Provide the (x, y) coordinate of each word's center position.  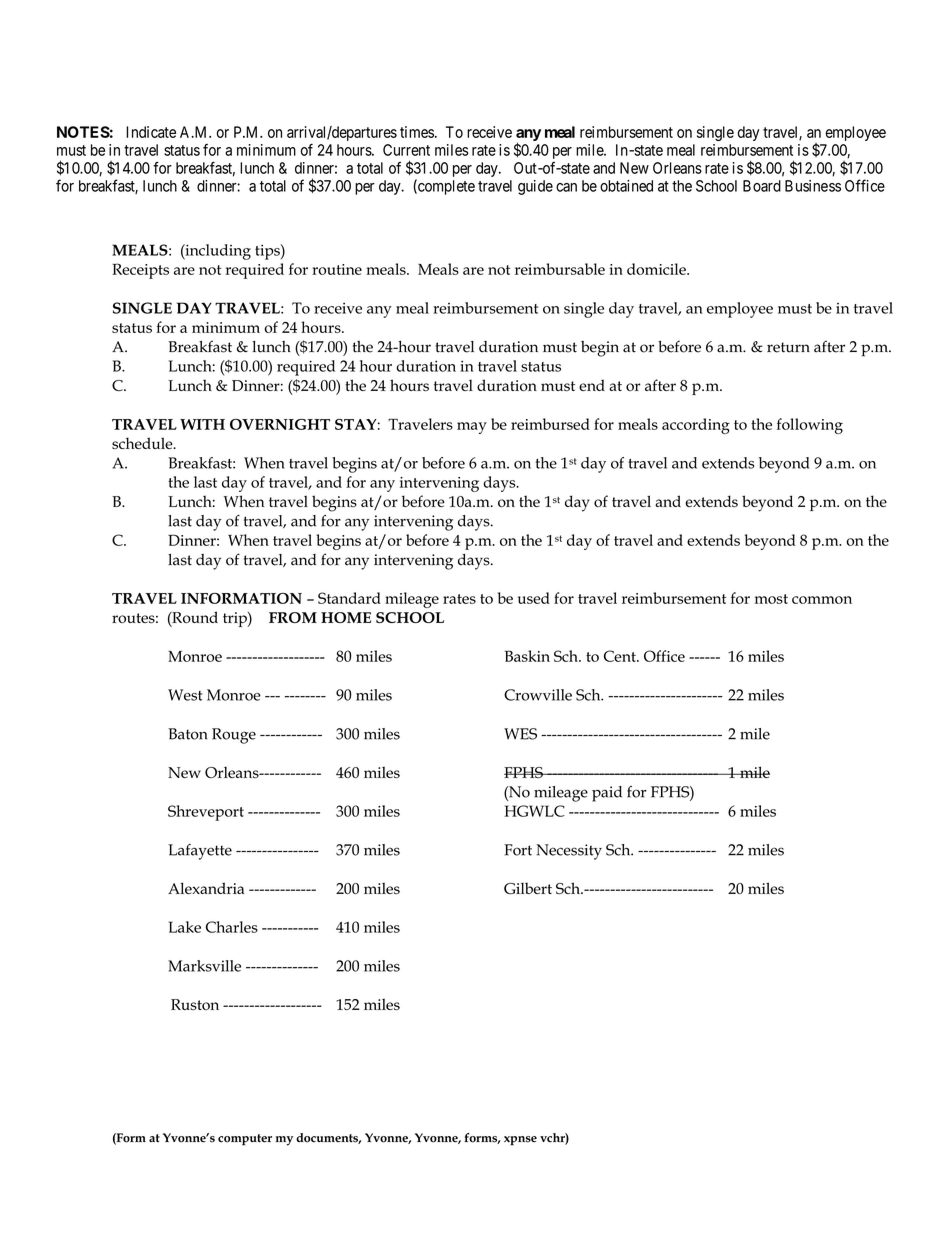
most (771, 599)
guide (535, 187)
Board (762, 186)
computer (245, 1140)
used (534, 598)
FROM (293, 617)
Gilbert (528, 888)
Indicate (151, 132)
